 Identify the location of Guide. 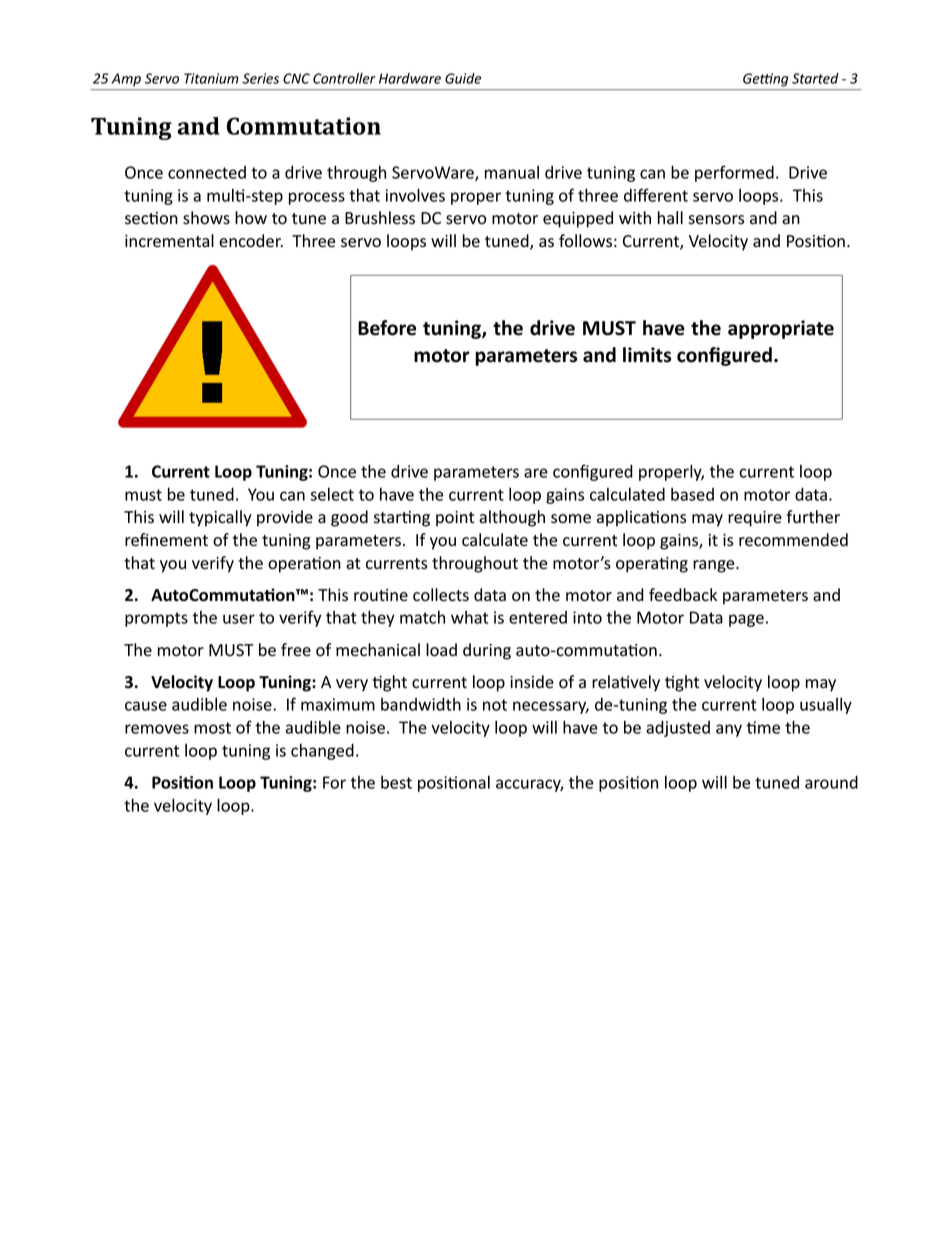
(463, 78).
